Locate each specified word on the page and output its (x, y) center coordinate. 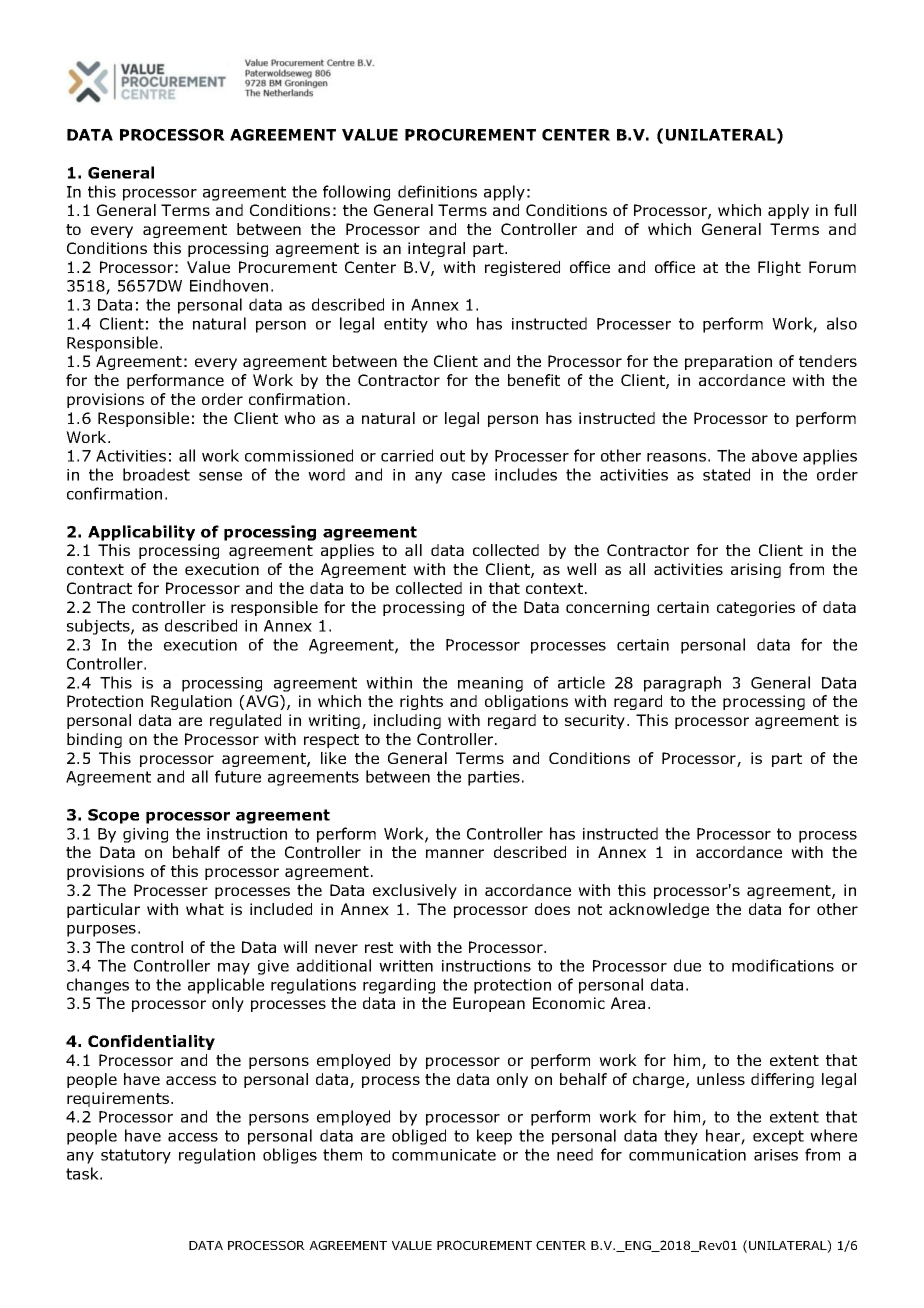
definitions (437, 191)
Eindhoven (229, 285)
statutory (136, 1156)
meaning (490, 684)
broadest (156, 474)
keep (494, 1137)
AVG (262, 702)
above (774, 455)
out (452, 456)
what (205, 909)
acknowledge (659, 910)
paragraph (682, 684)
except (778, 1137)
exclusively (415, 891)
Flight (779, 268)
